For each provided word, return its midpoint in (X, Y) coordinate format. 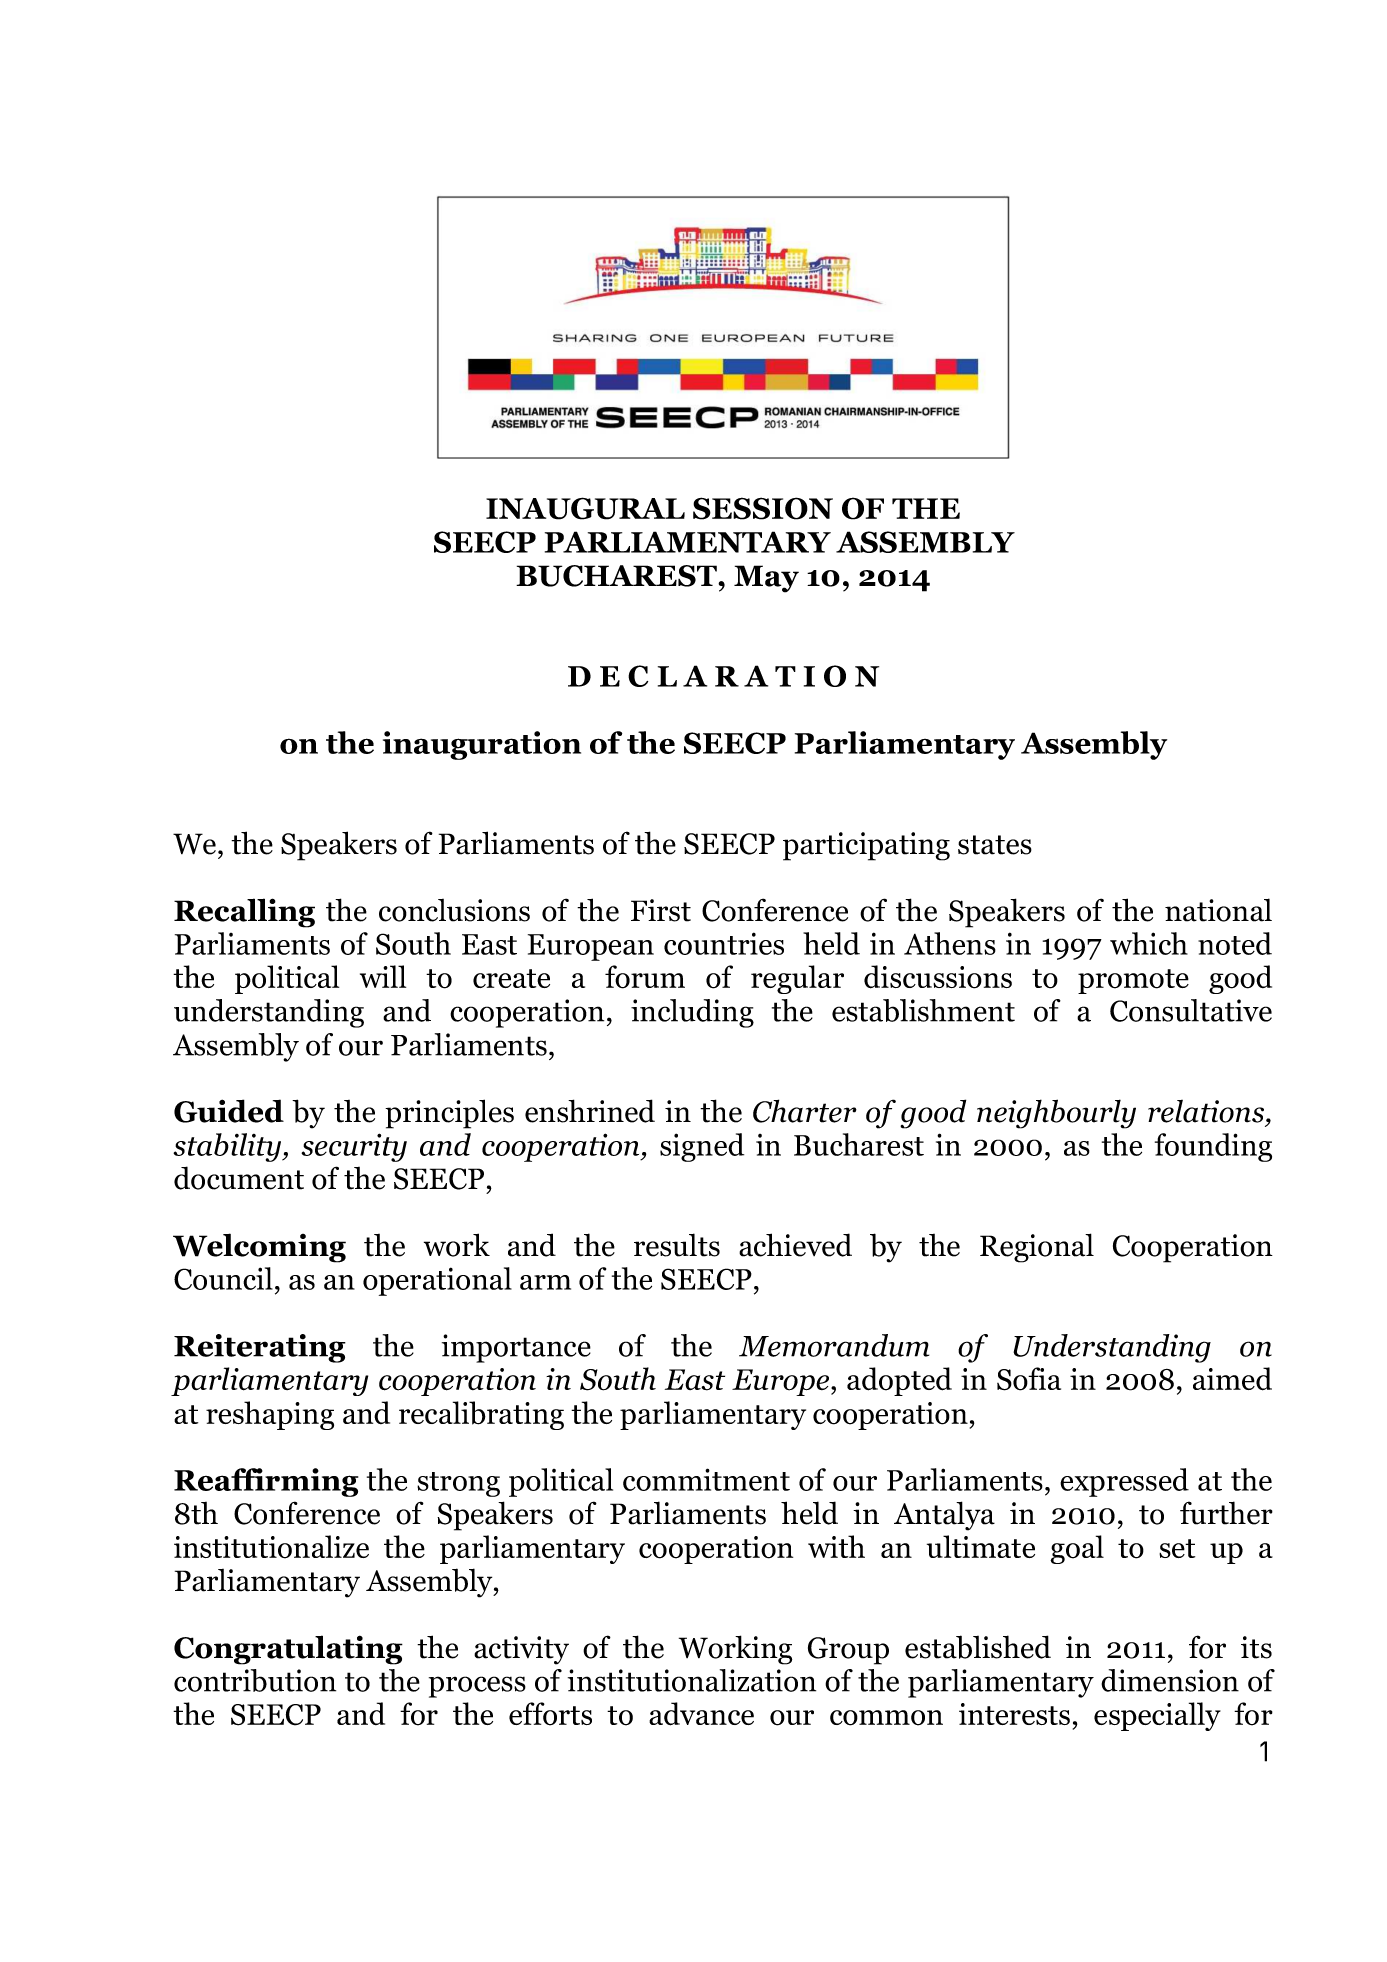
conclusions (454, 910)
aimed (1232, 1379)
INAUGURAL (585, 508)
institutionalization (692, 1680)
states (995, 845)
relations (1207, 1111)
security (354, 1147)
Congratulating (288, 1650)
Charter (805, 1111)
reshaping (270, 1415)
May (766, 579)
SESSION (763, 508)
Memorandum (834, 1345)
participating (866, 846)
